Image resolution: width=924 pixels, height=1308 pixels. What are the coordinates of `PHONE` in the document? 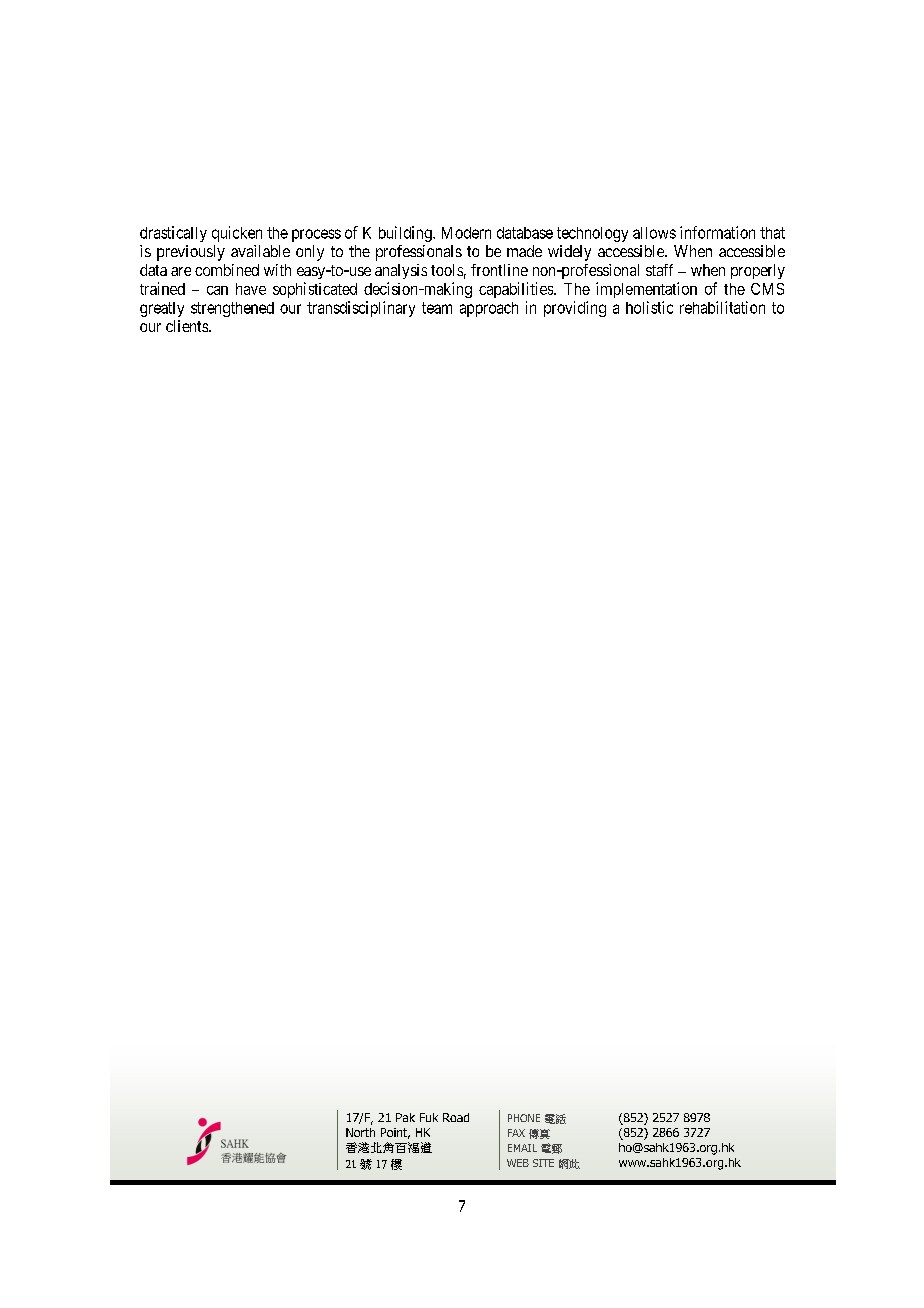 It's located at (524, 1118).
